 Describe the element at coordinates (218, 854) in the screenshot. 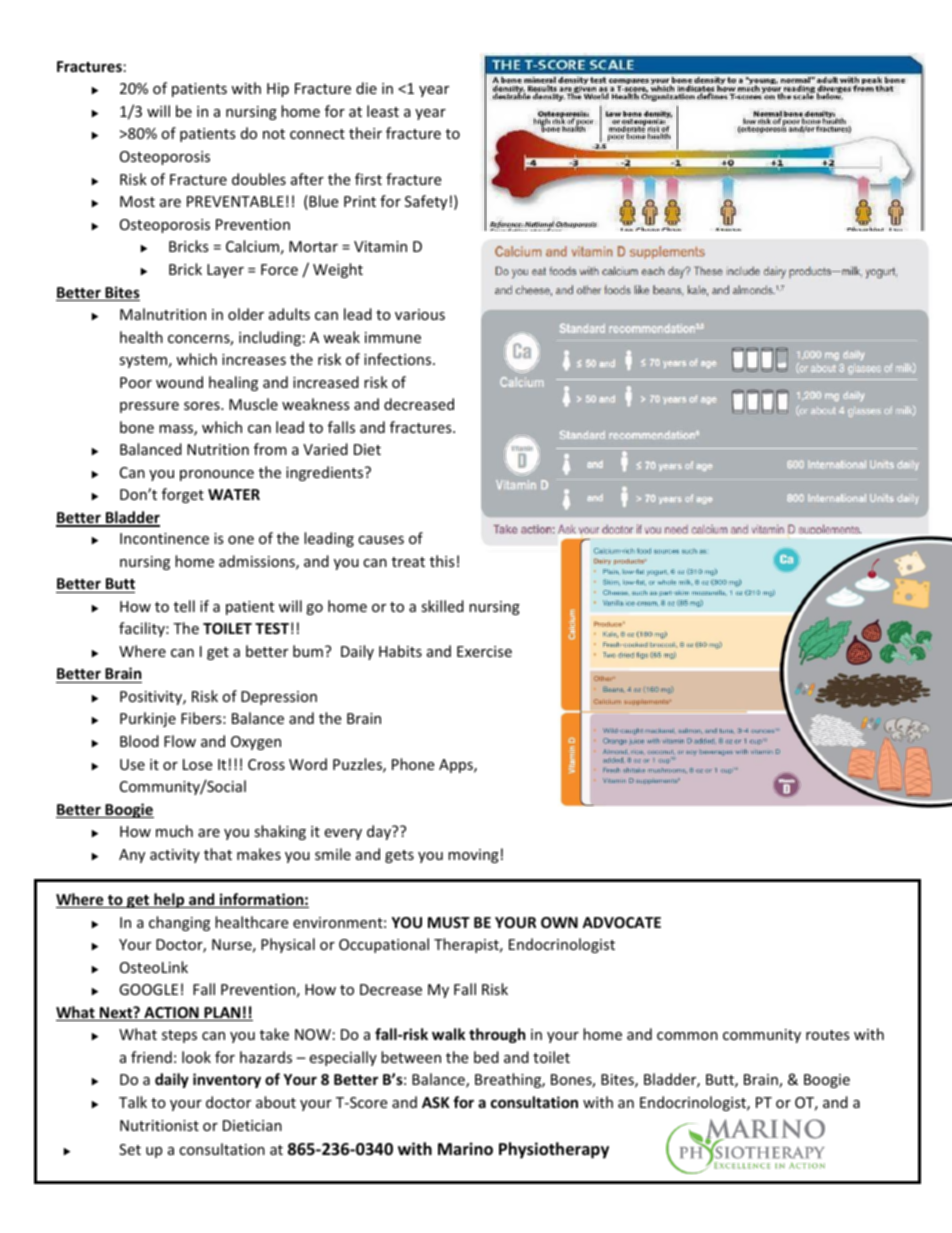

I see `that` at that location.
